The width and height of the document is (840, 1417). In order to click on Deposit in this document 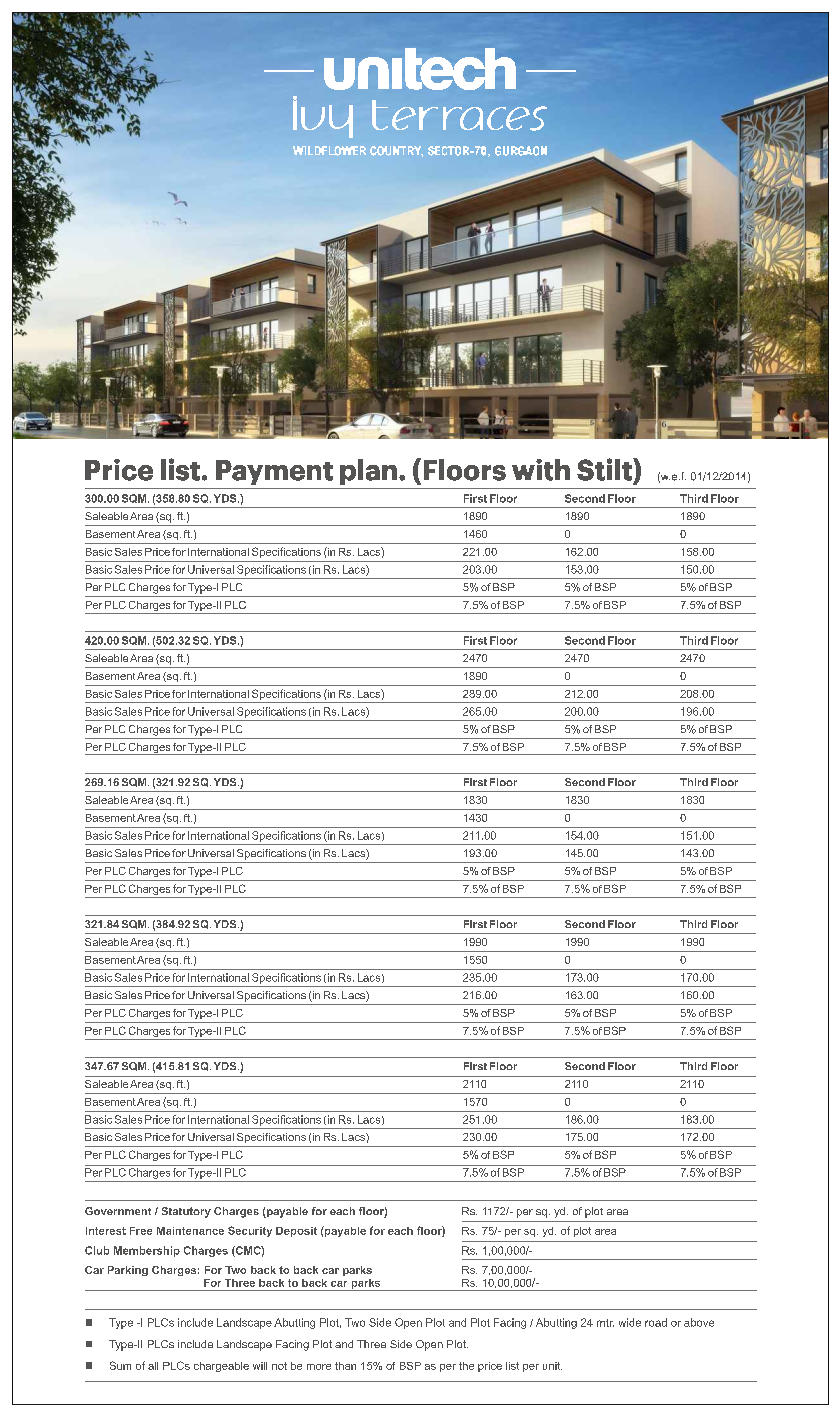, I will do `click(296, 1232)`.
